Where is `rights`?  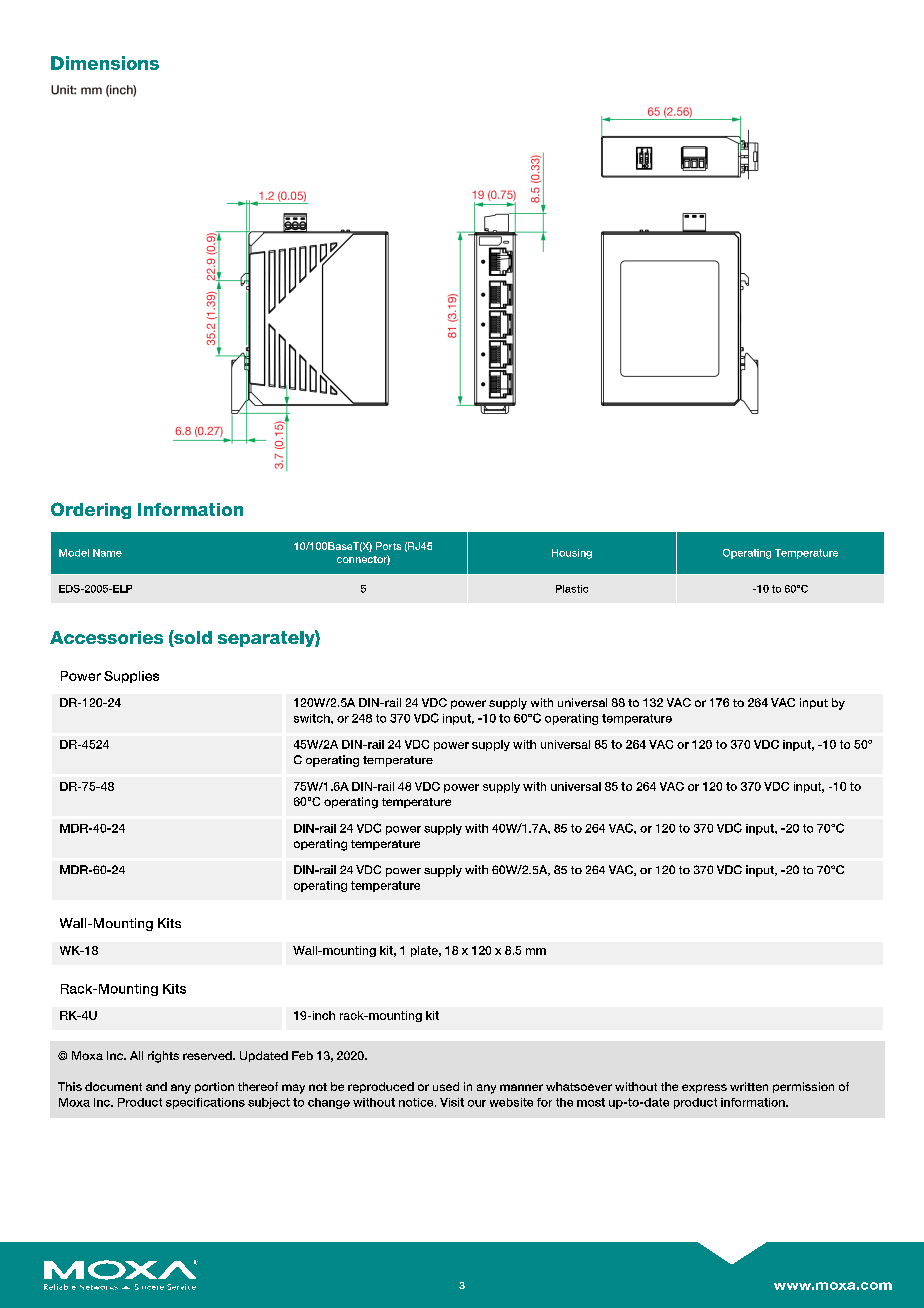 rights is located at coordinates (163, 1057).
